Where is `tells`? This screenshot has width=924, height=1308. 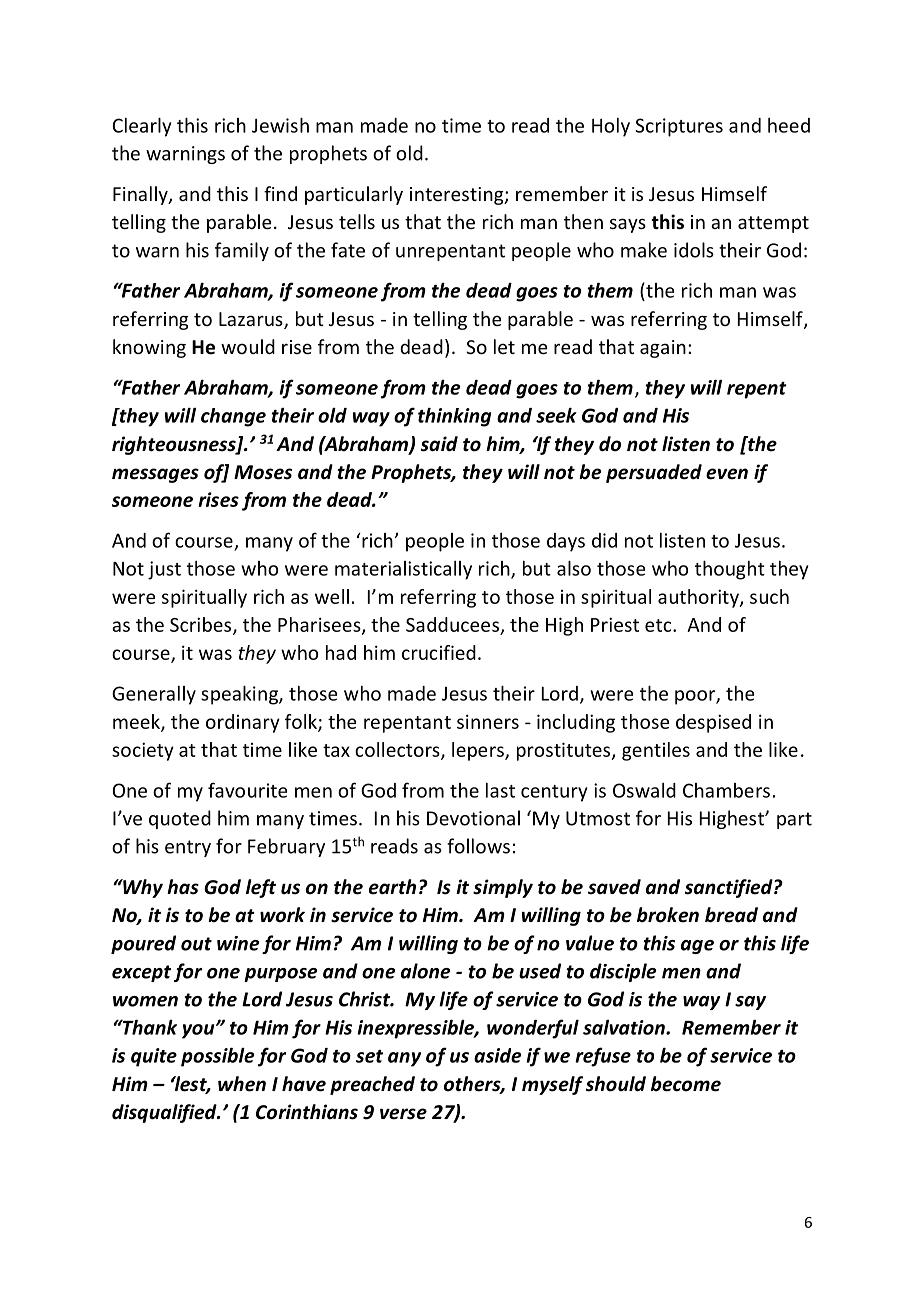 tells is located at coordinates (357, 221).
